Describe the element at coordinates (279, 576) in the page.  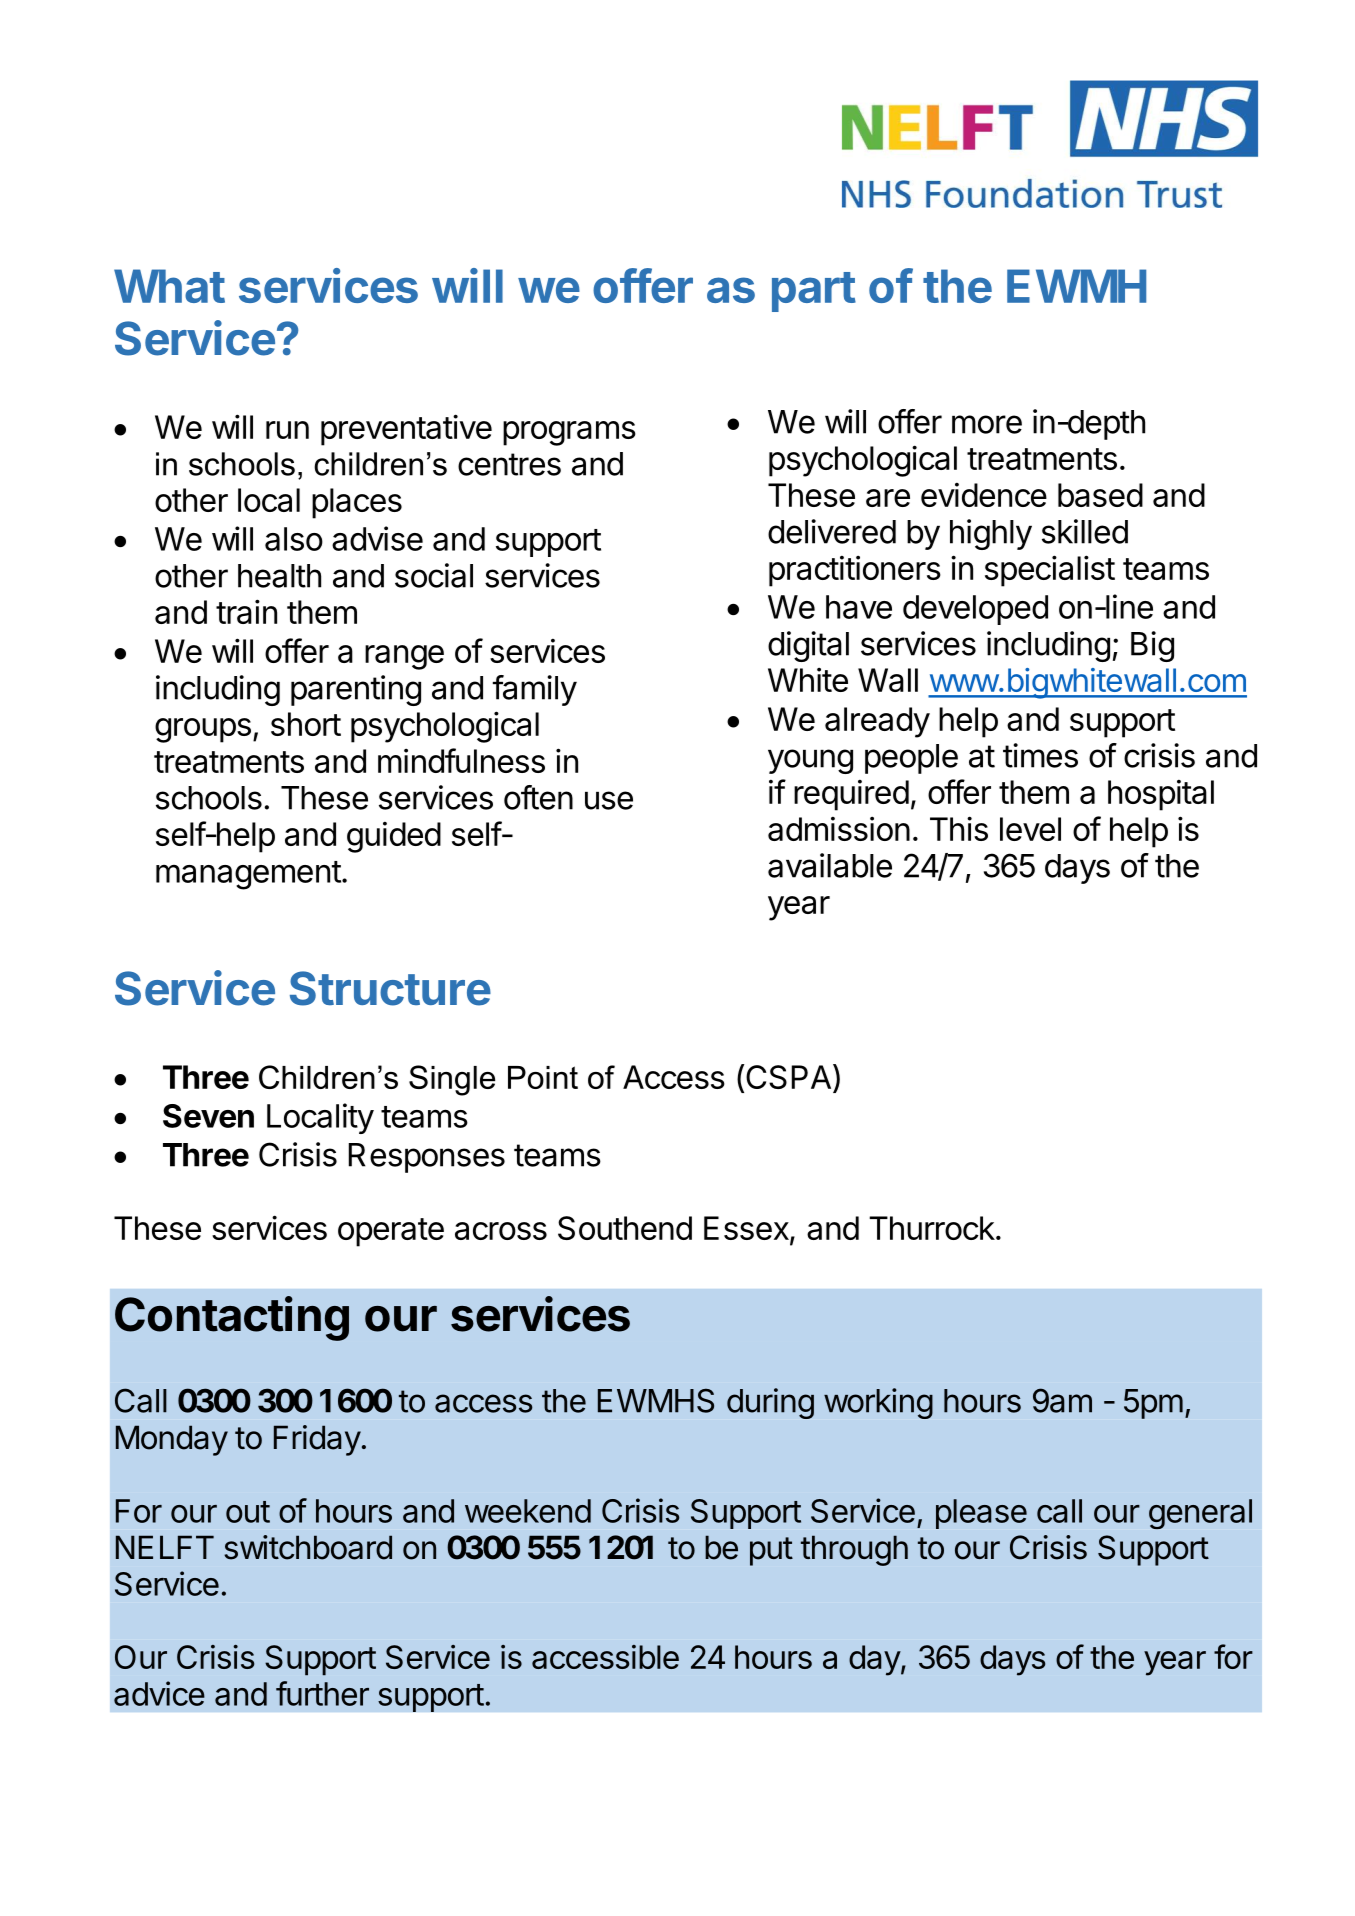
I see `health` at that location.
